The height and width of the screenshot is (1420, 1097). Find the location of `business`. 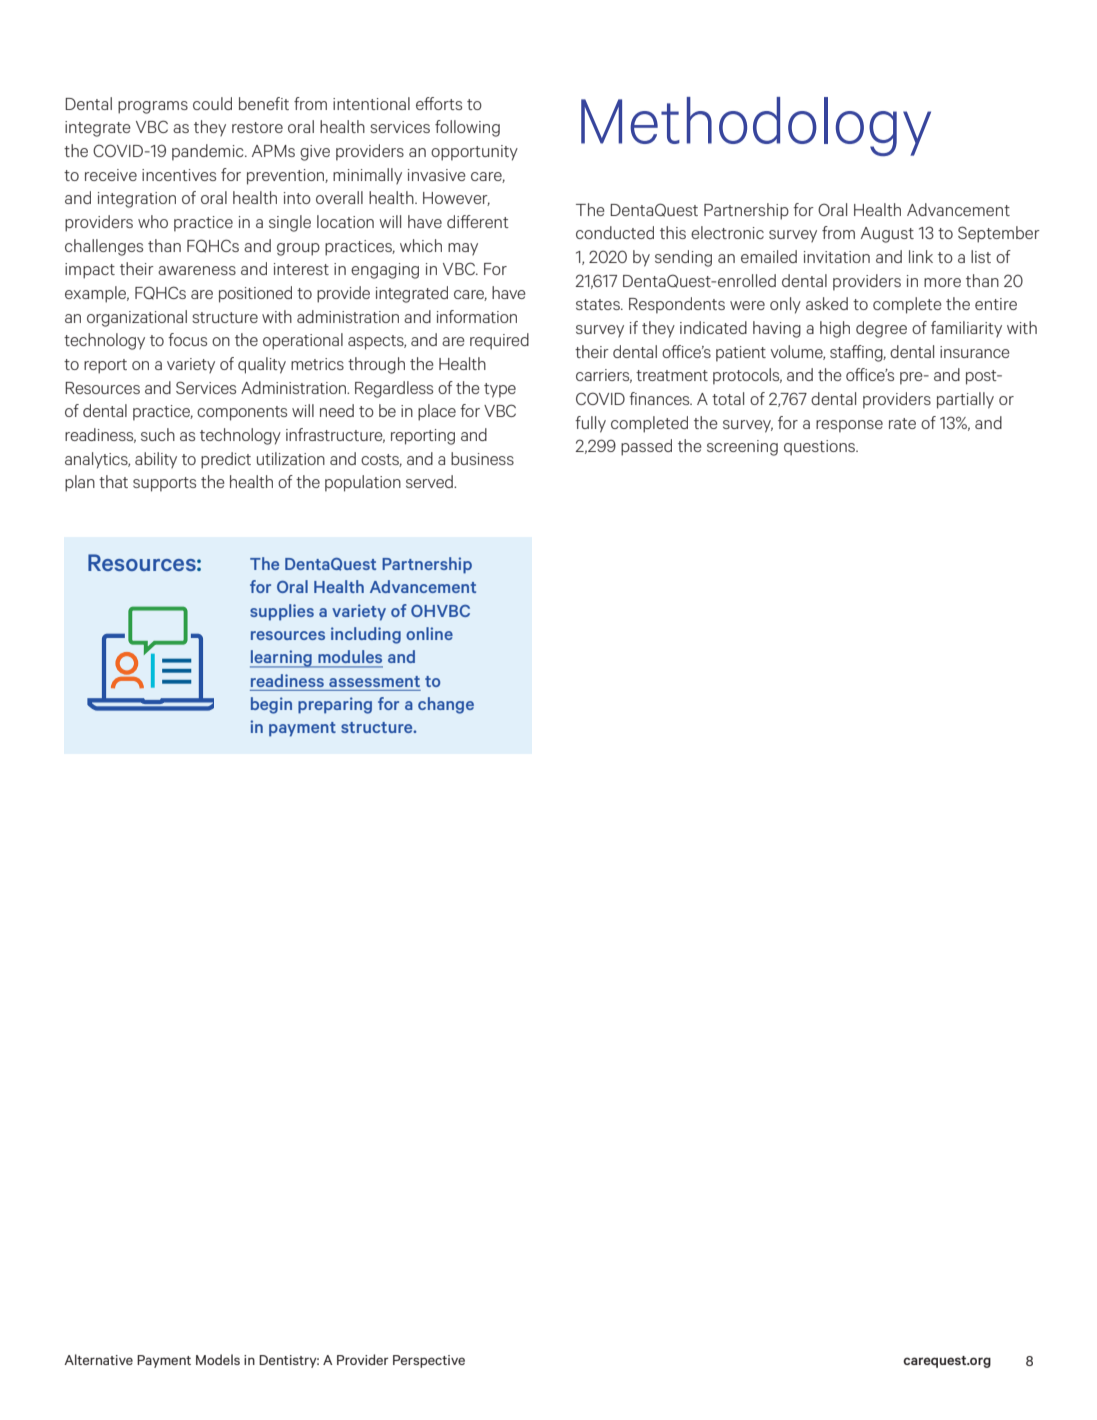

business is located at coordinates (482, 458).
